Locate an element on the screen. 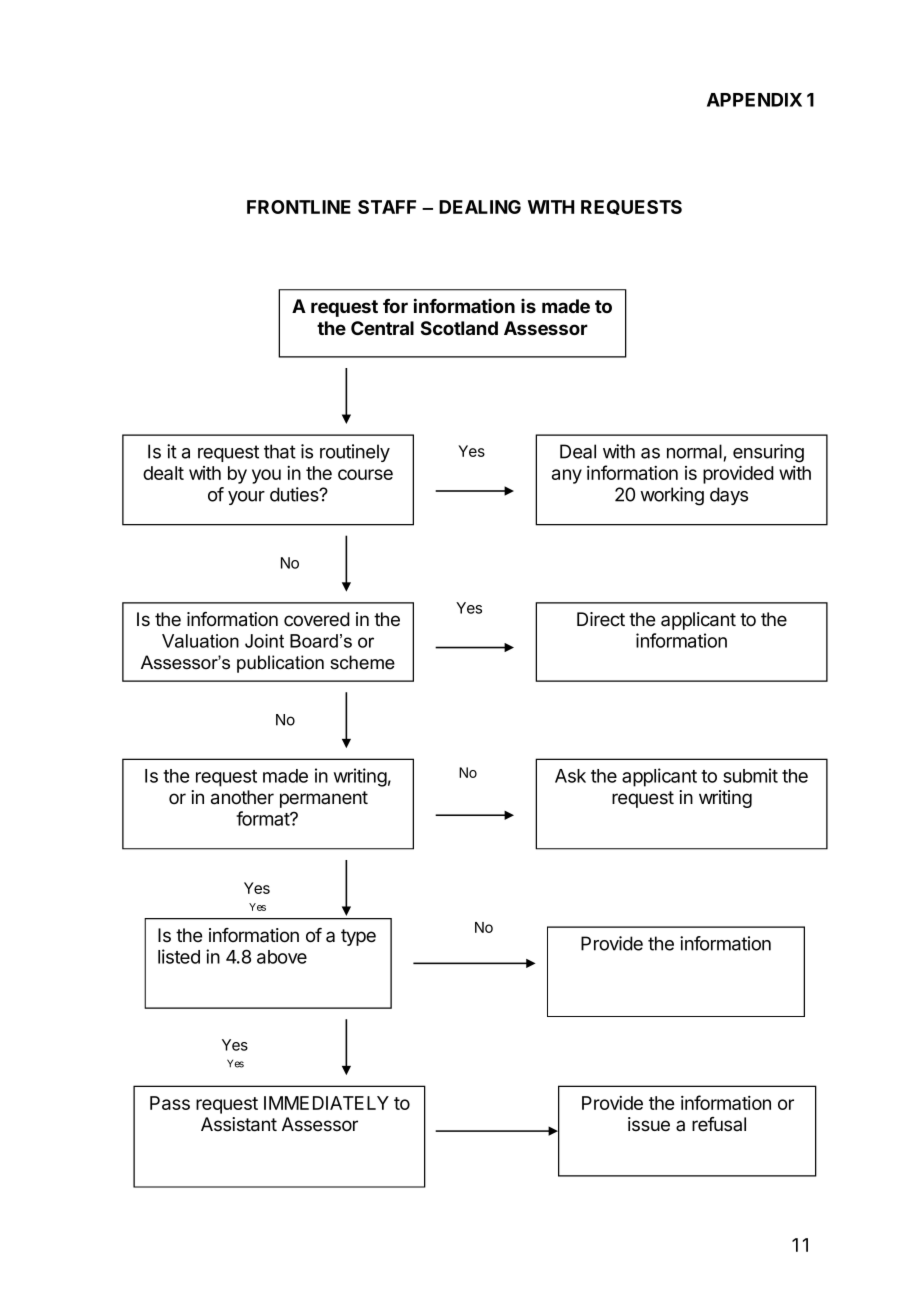 This screenshot has height=1307, width=924. Assistant is located at coordinates (239, 1124).
